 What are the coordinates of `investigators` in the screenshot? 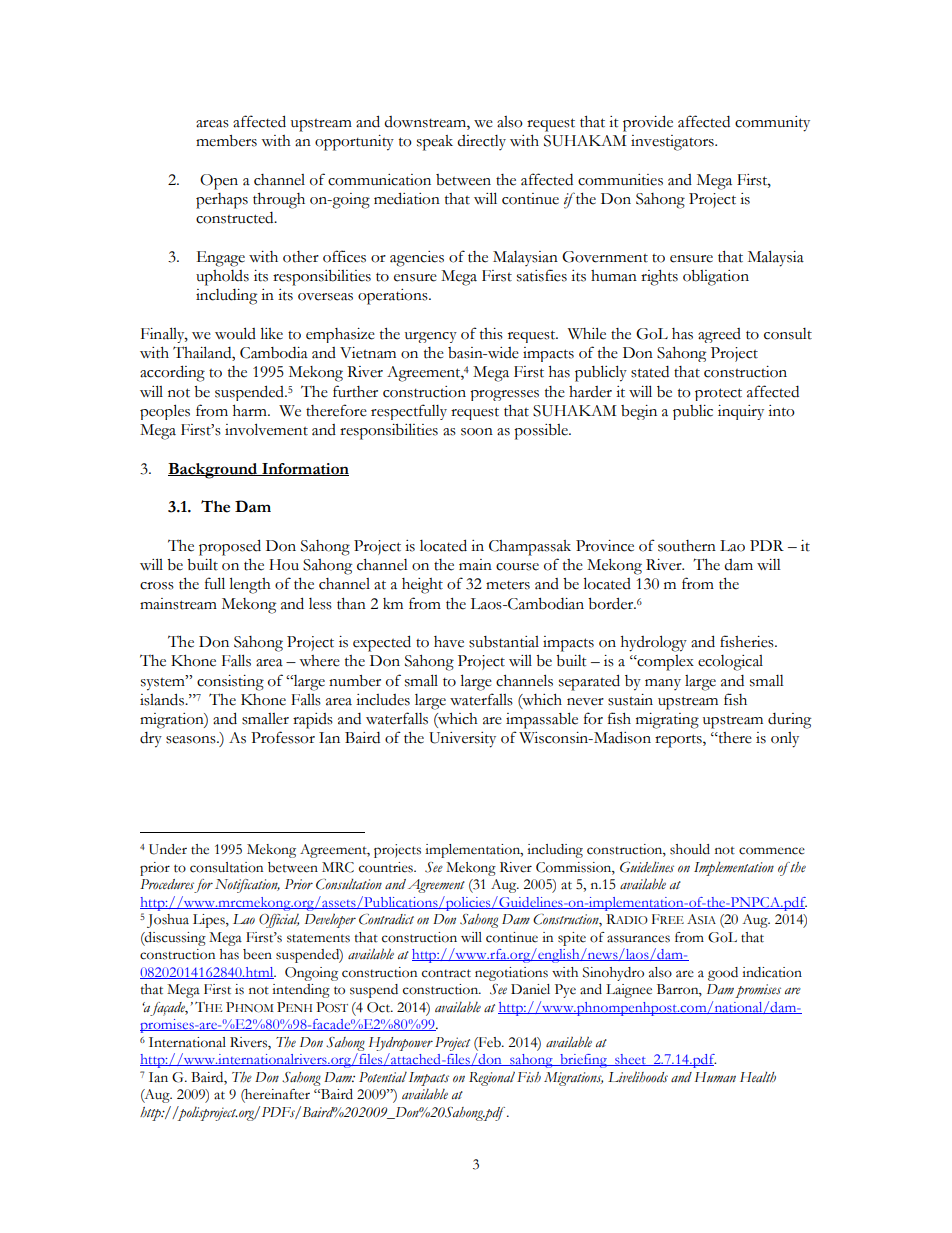 It's located at (673, 143).
